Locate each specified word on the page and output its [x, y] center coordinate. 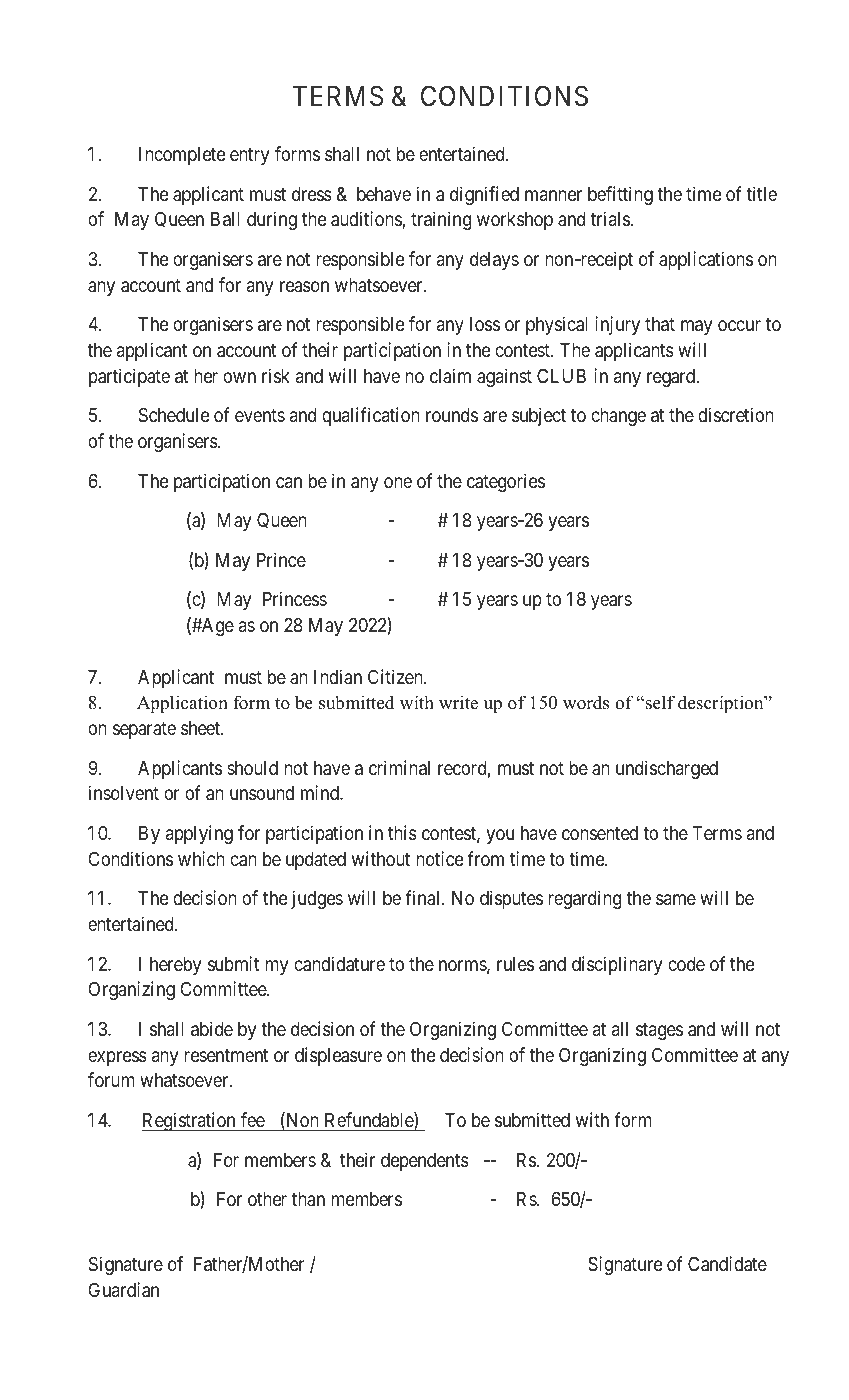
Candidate [727, 1264]
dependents [425, 1162]
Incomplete [182, 156]
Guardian [124, 1290]
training [441, 220]
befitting [620, 195]
